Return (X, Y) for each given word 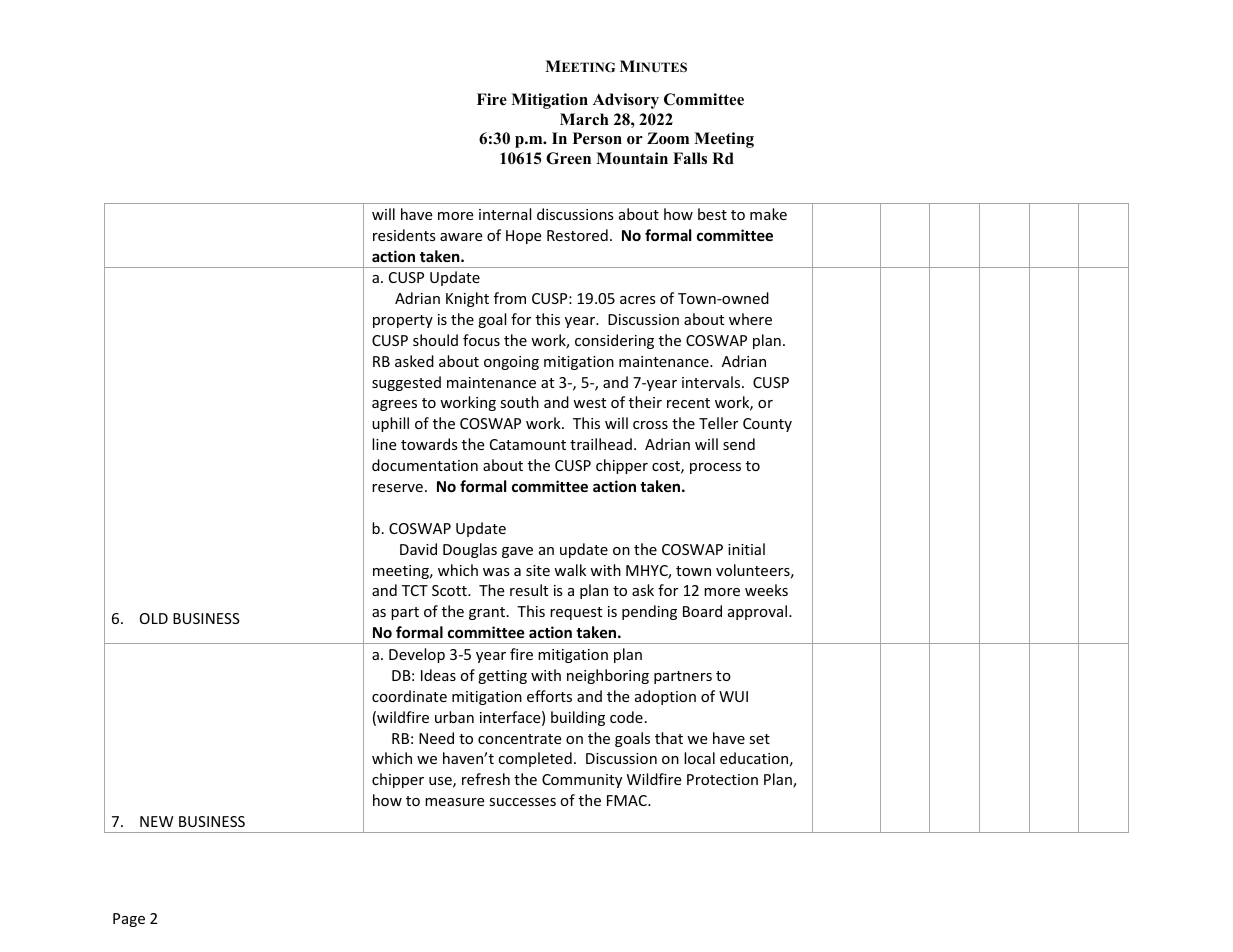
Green (568, 158)
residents (404, 235)
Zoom (668, 138)
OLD (154, 618)
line (384, 444)
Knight (467, 299)
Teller (718, 423)
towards (429, 444)
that (669, 738)
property (403, 321)
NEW (156, 821)
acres (638, 300)
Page (129, 920)
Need (436, 738)
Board (702, 611)
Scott (450, 590)
